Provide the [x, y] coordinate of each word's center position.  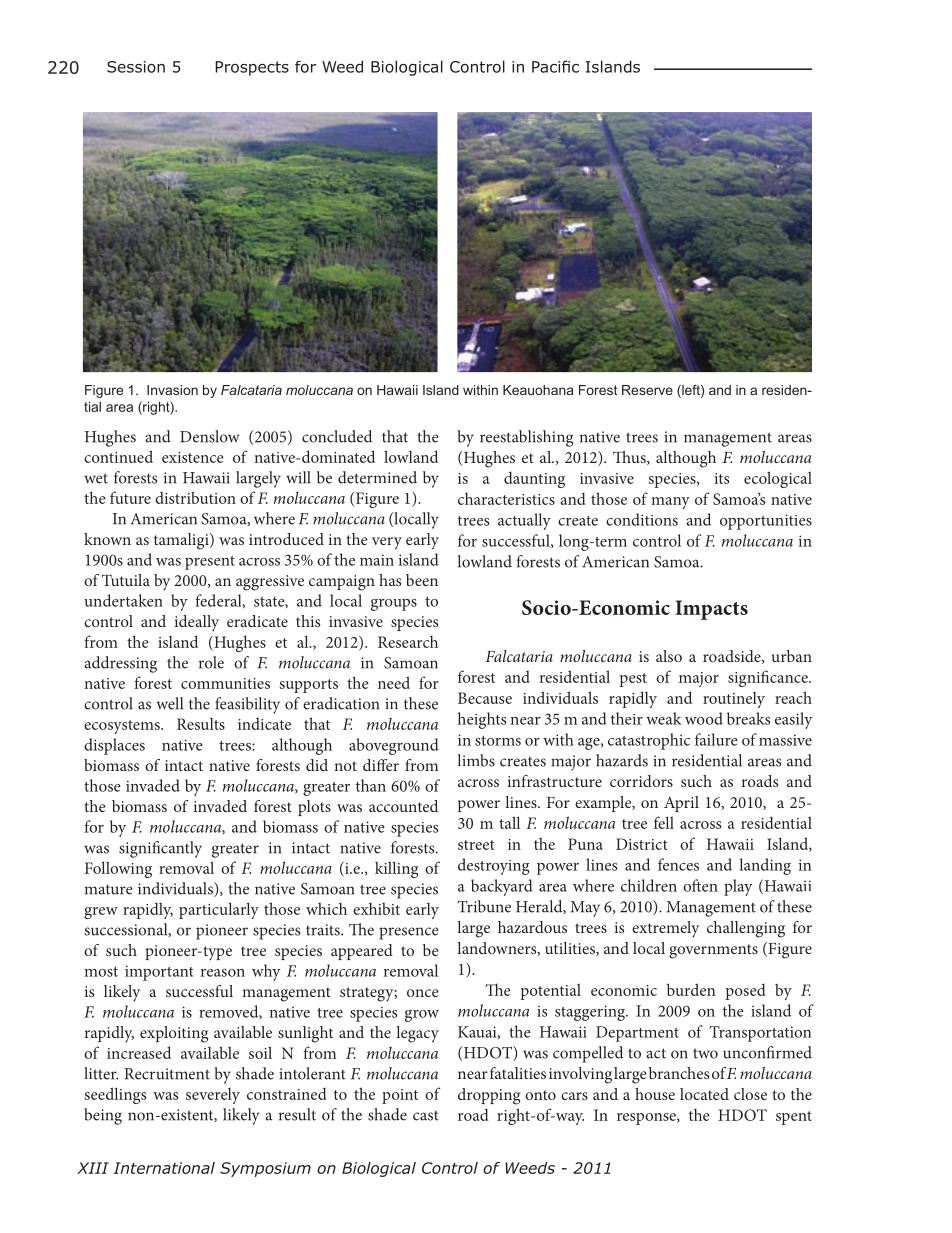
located [704, 1094]
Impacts [711, 610]
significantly [160, 849]
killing [396, 869]
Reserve [647, 390]
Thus [630, 458]
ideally [197, 623]
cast [426, 1115]
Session [136, 67]
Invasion [172, 390]
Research [408, 641]
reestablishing [526, 438]
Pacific [555, 66]
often [700, 885]
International [164, 1168]
